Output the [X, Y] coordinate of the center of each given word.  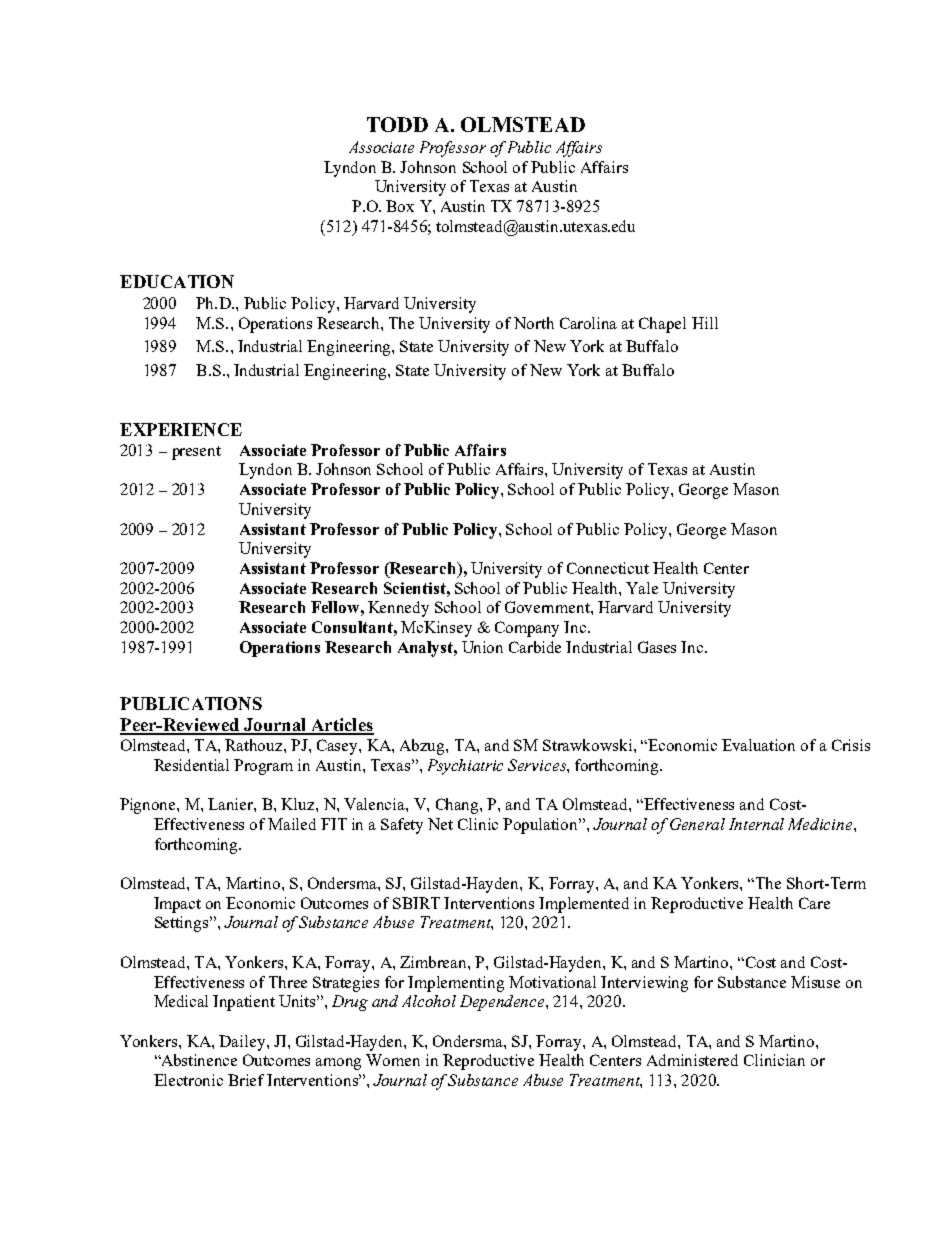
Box [400, 206]
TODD [397, 124]
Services [538, 765]
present [196, 453]
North [534, 323]
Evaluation [758, 745]
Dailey [243, 1043]
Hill [705, 323]
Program [263, 767]
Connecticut [608, 568]
